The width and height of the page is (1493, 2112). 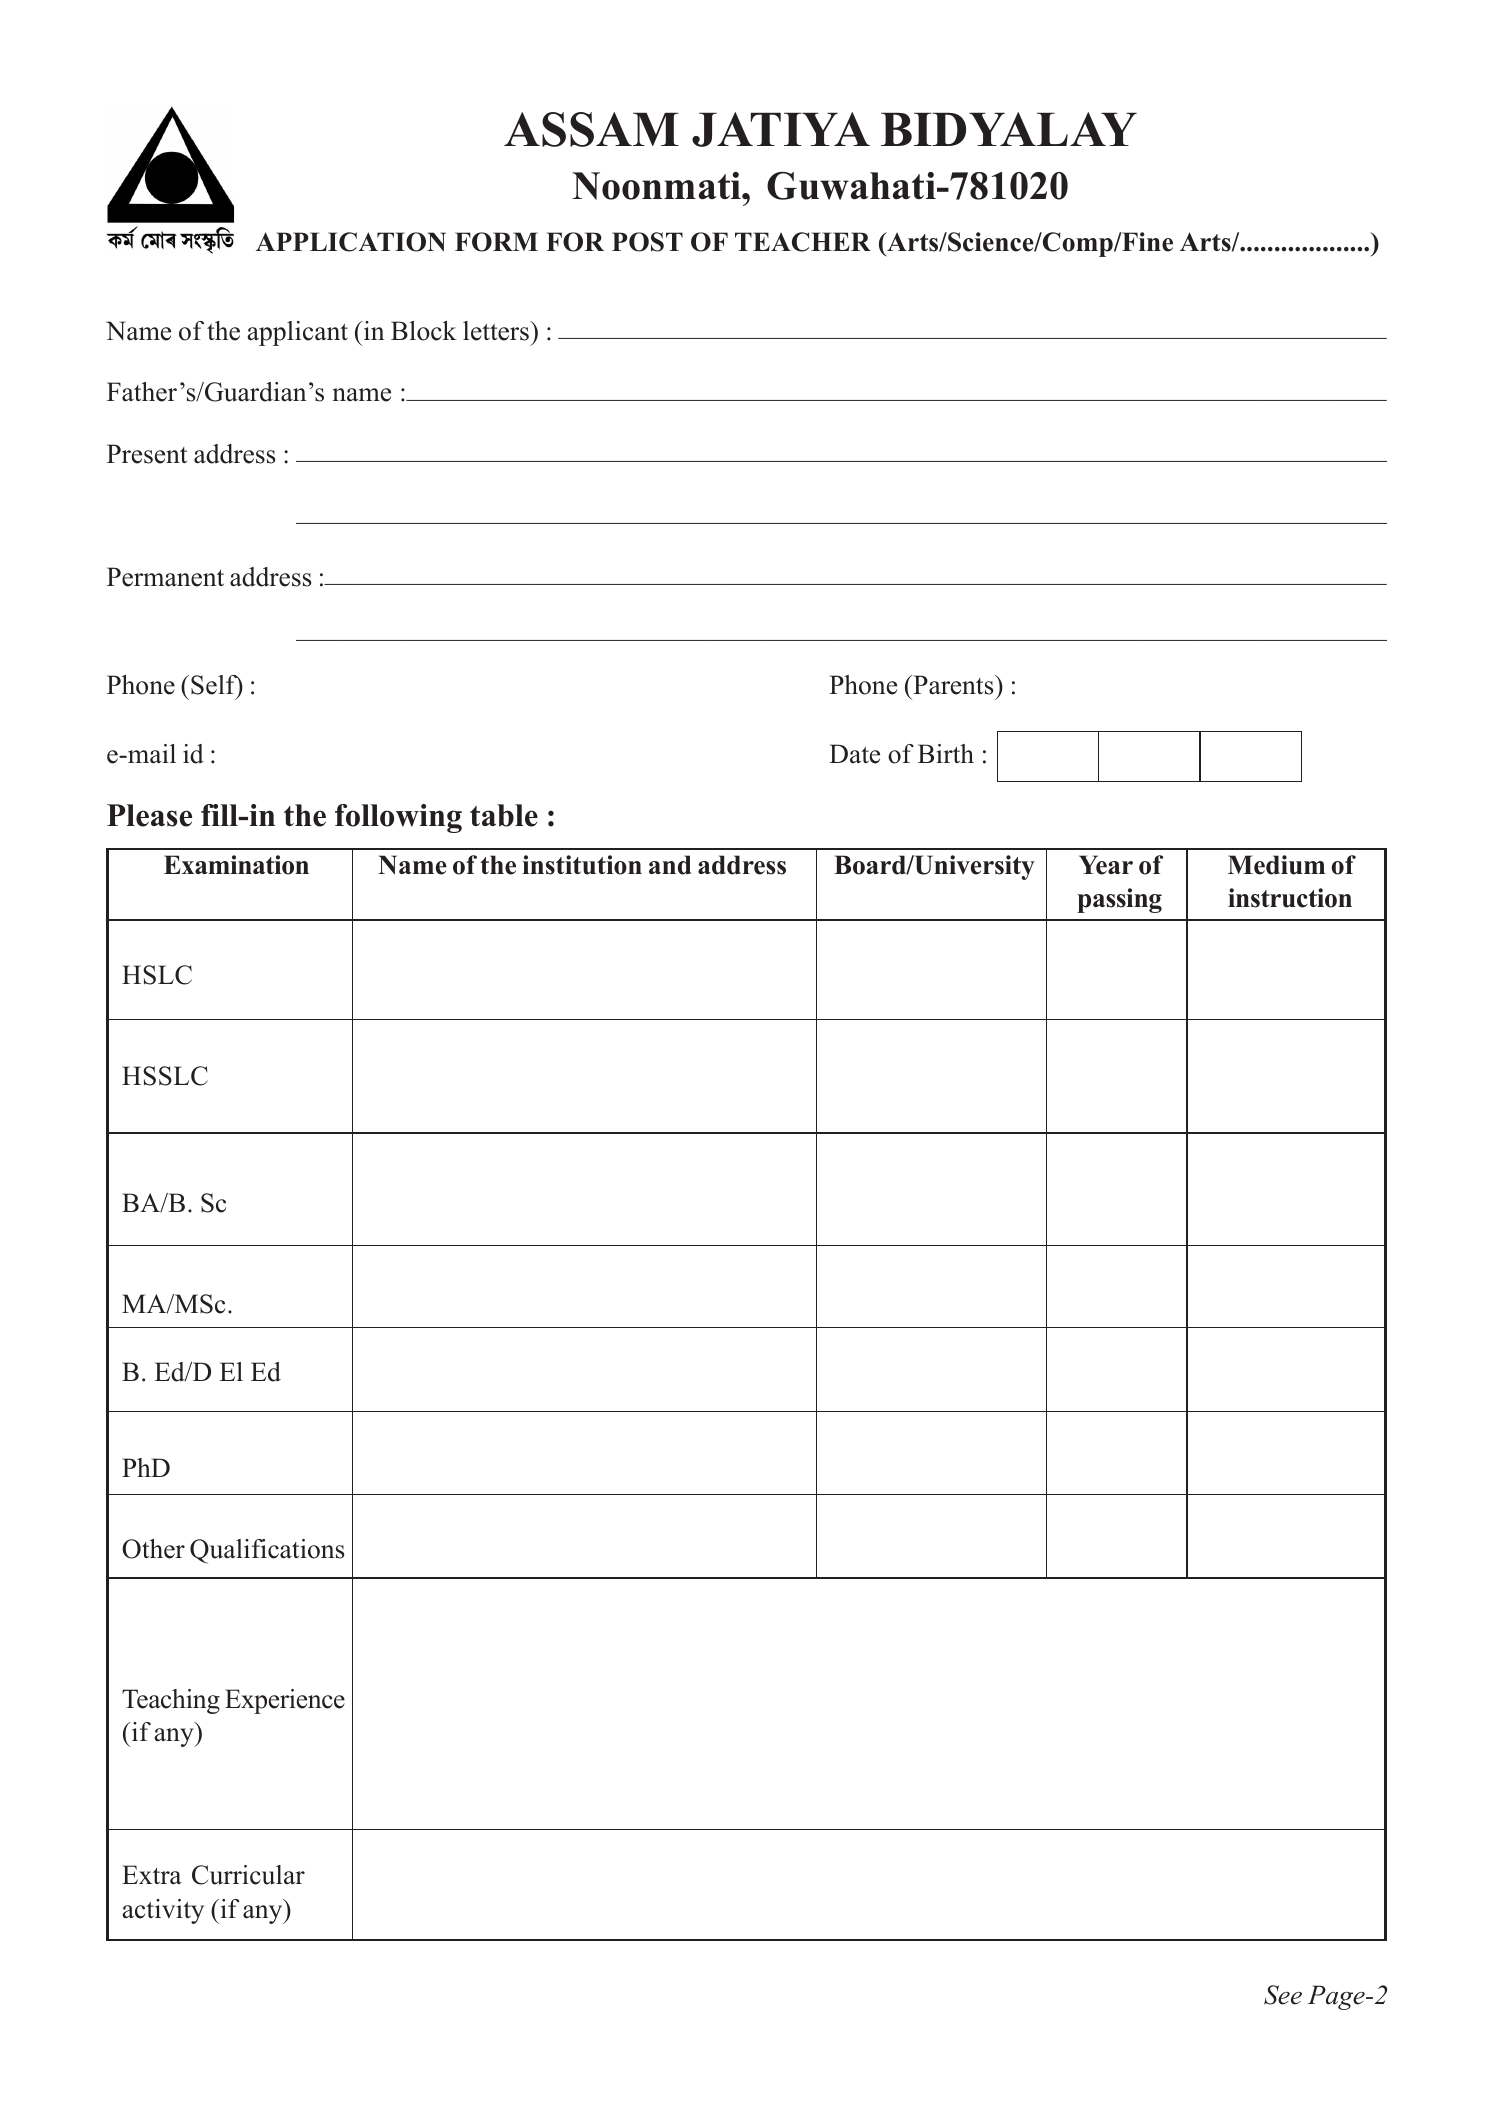 What do you see at coordinates (248, 1875) in the page?
I see `Curricular` at bounding box center [248, 1875].
